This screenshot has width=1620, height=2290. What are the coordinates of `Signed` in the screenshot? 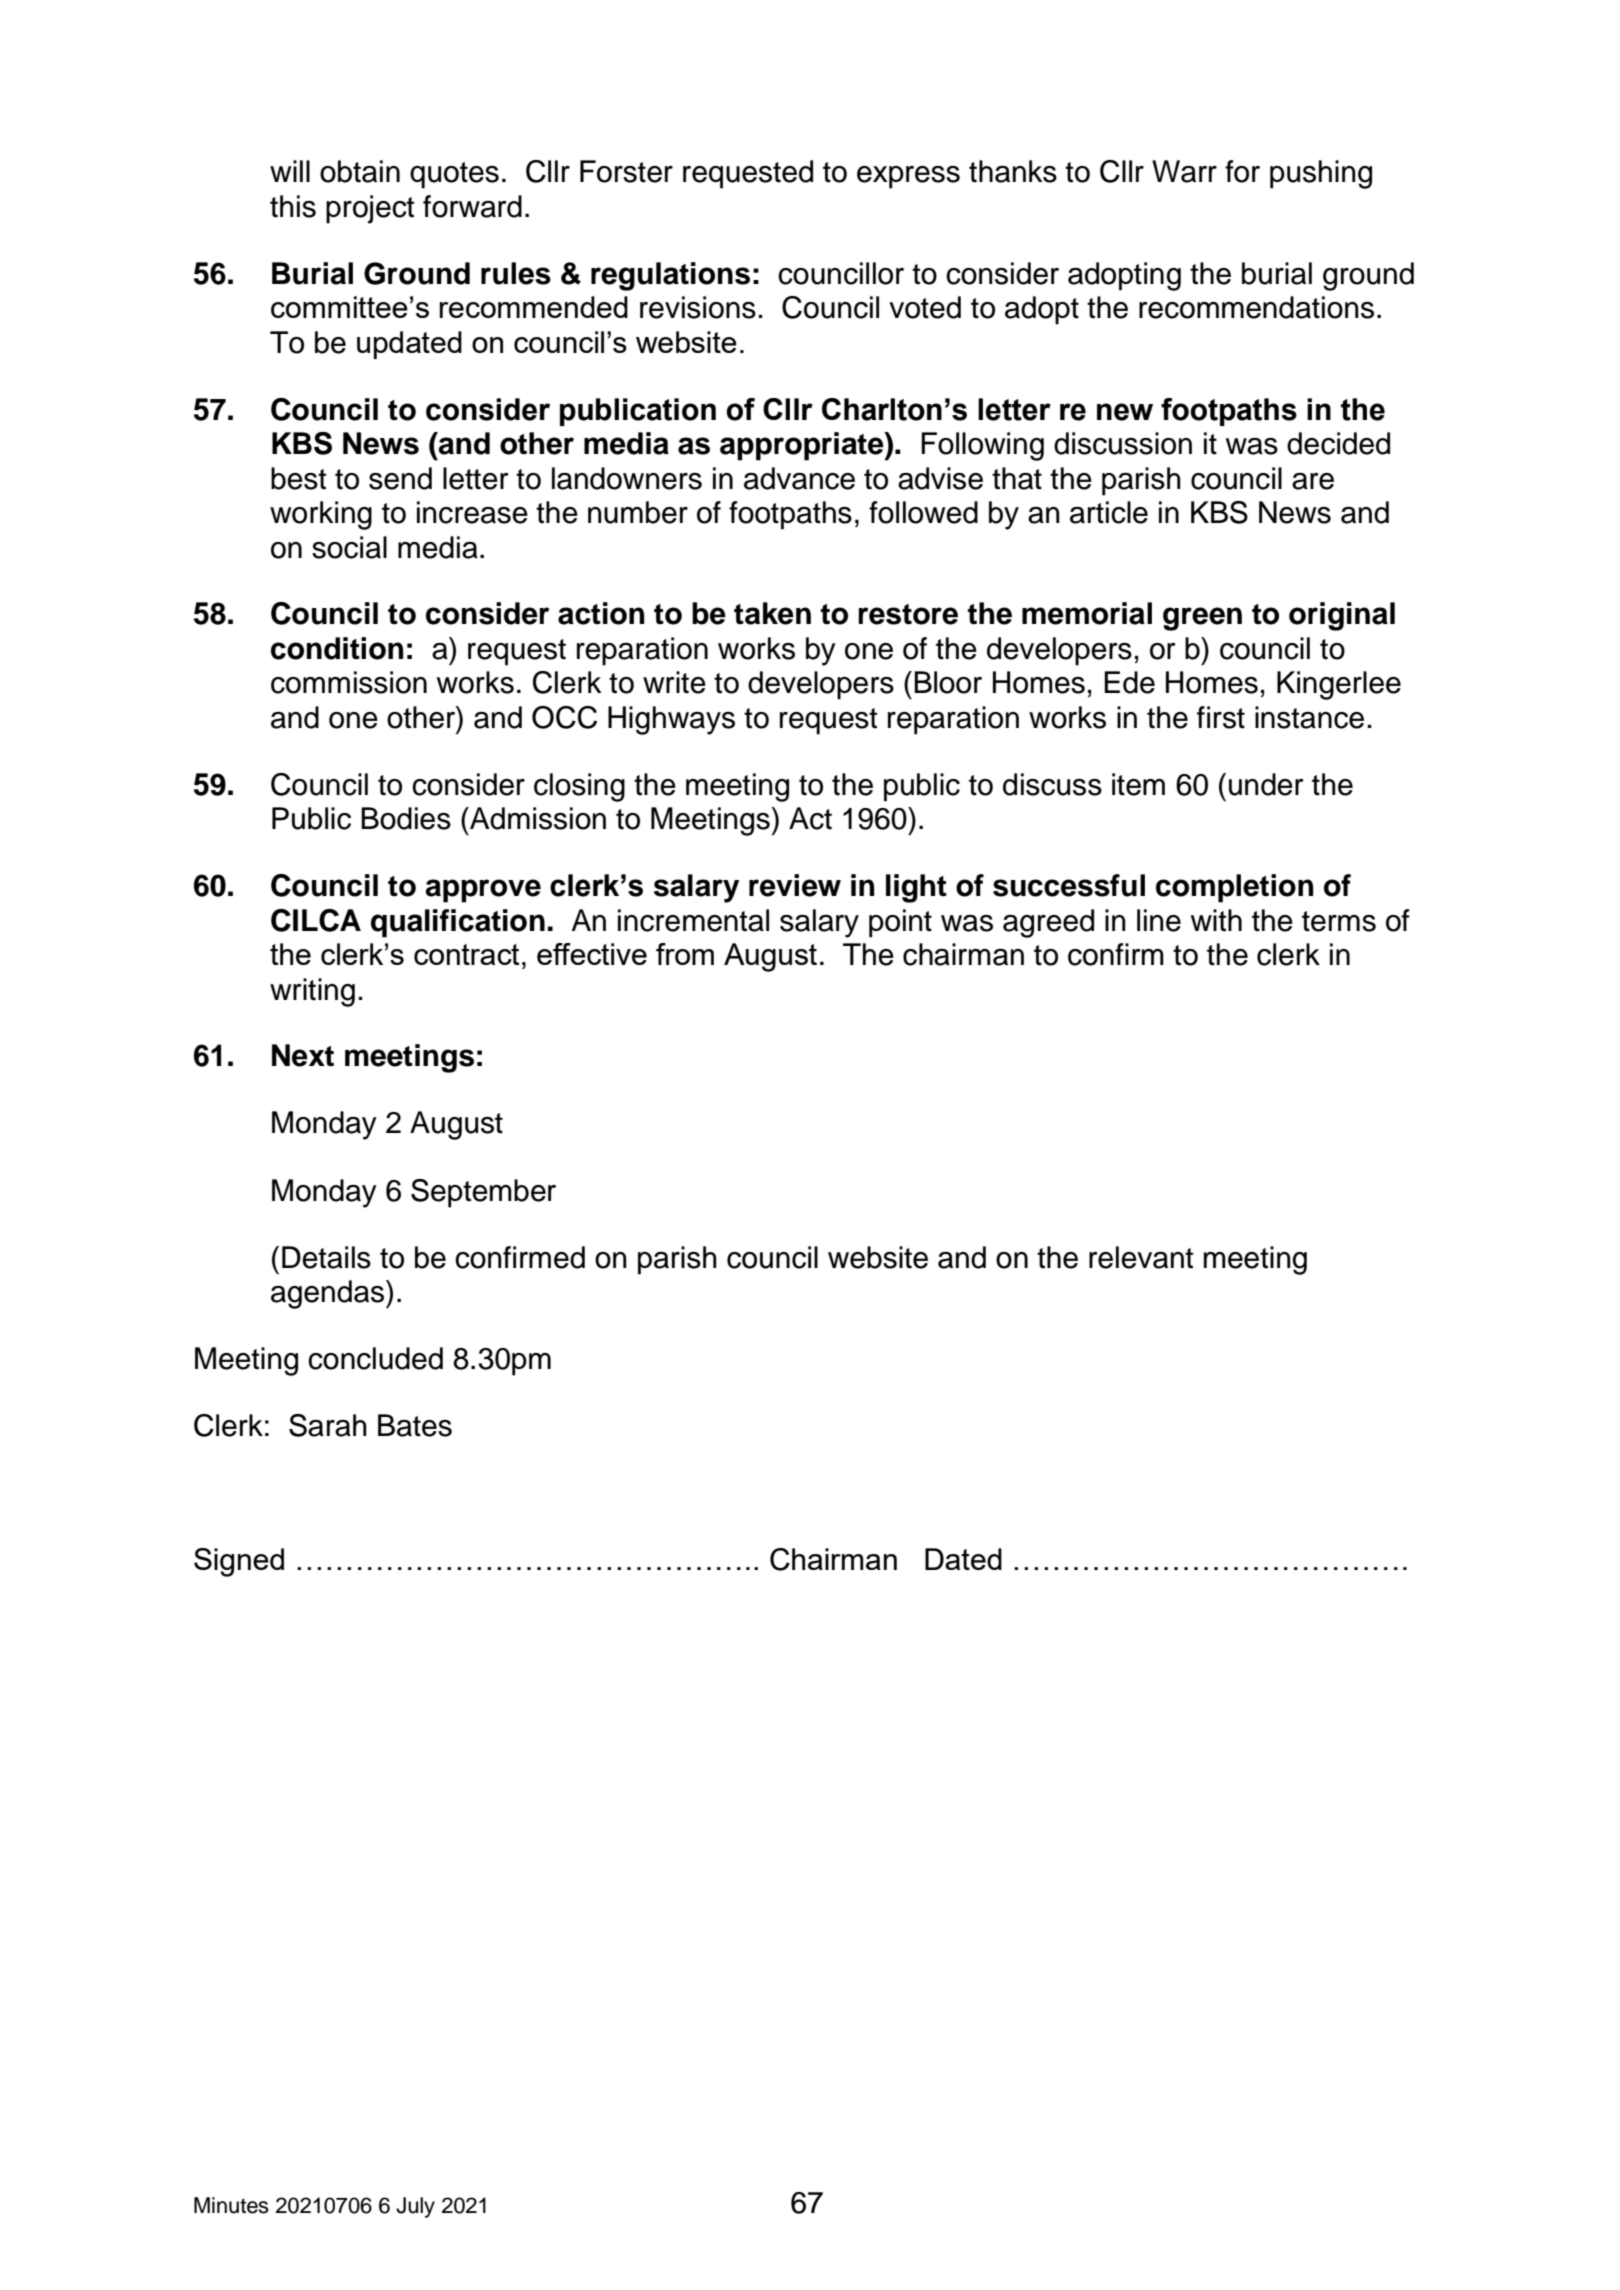 It's located at (239, 1562).
